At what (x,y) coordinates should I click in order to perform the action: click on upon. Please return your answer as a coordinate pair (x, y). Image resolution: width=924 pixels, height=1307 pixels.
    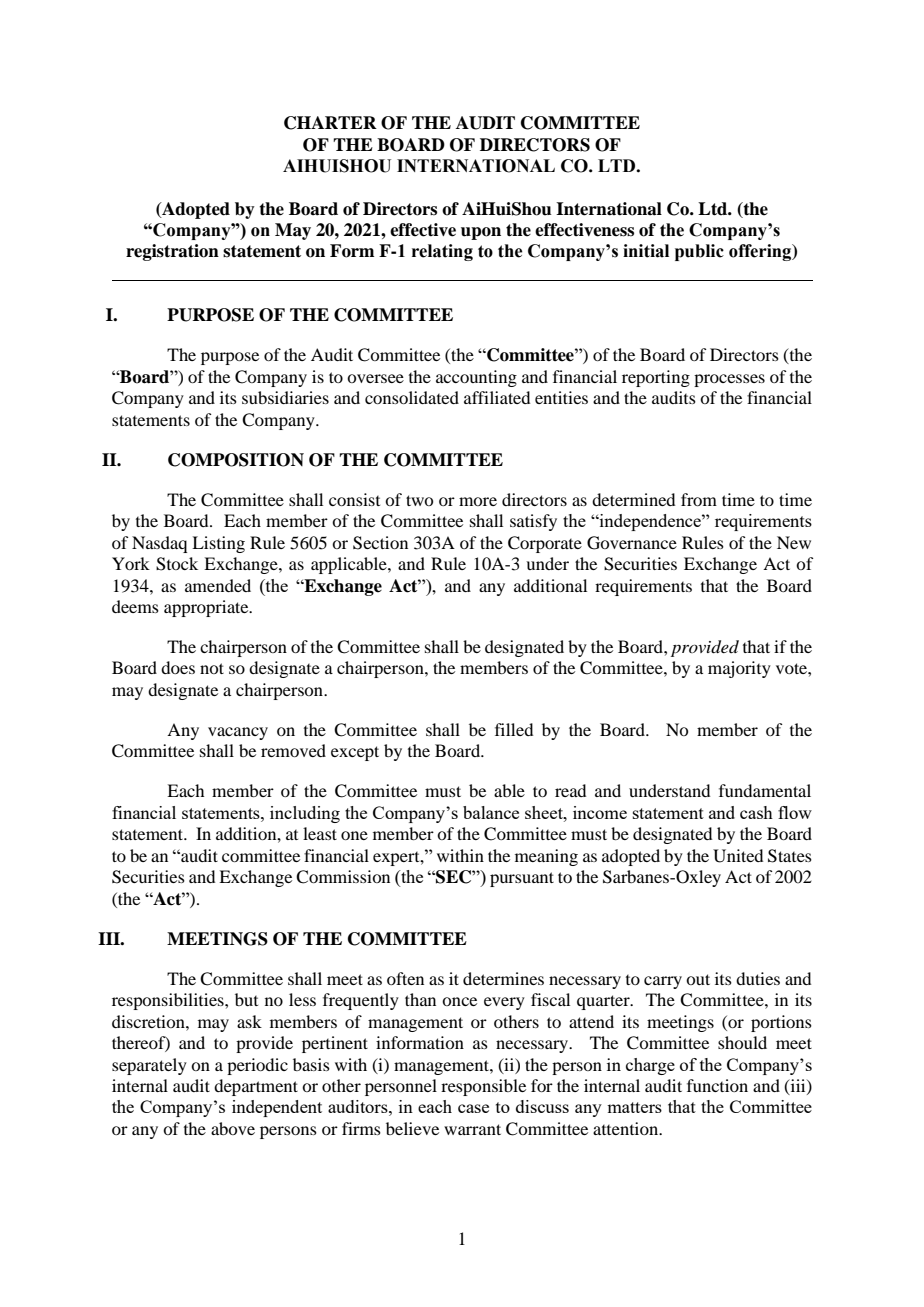
    Looking at the image, I should click on (481, 233).
